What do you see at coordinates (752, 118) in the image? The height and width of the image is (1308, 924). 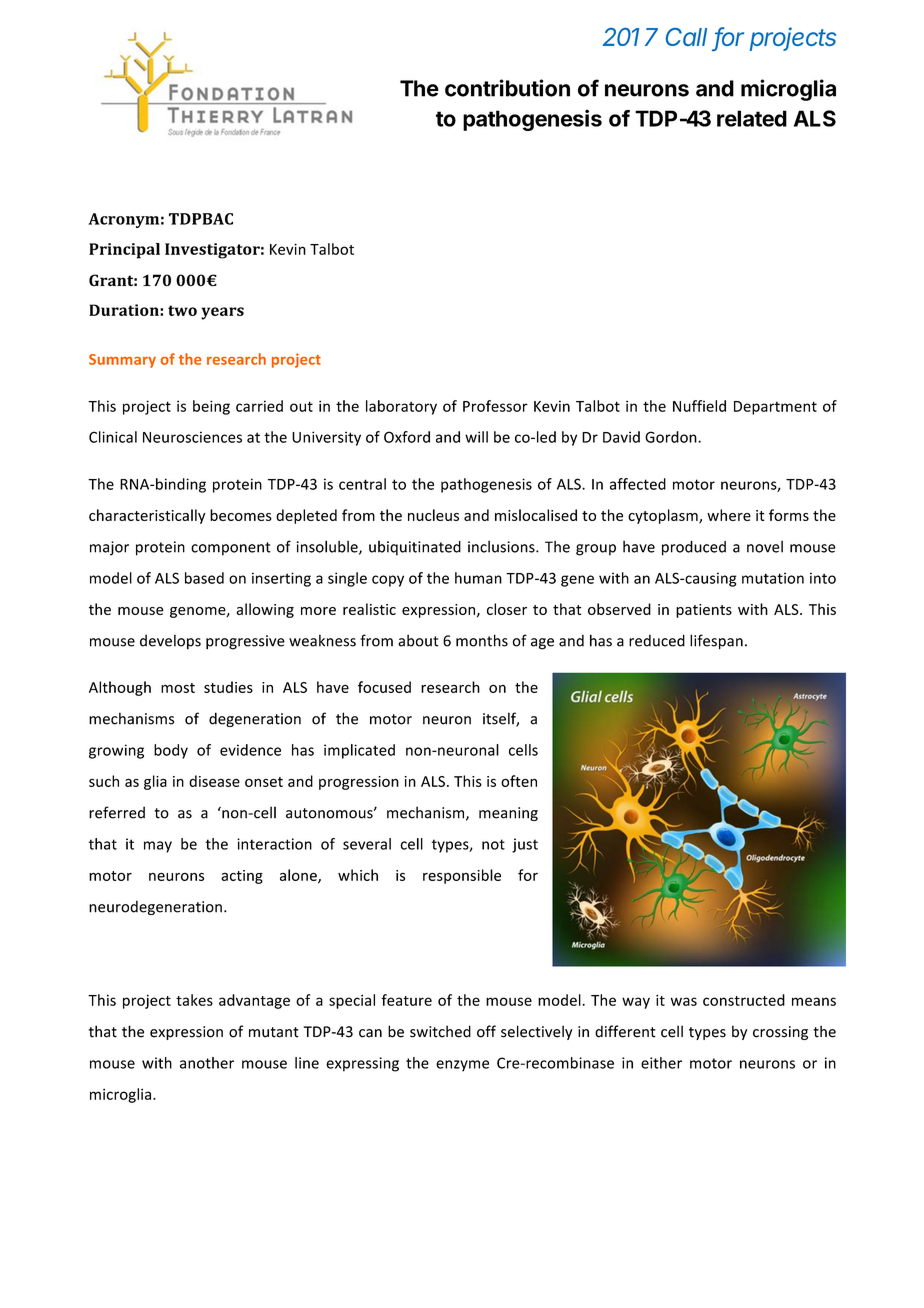 I see `related` at bounding box center [752, 118].
